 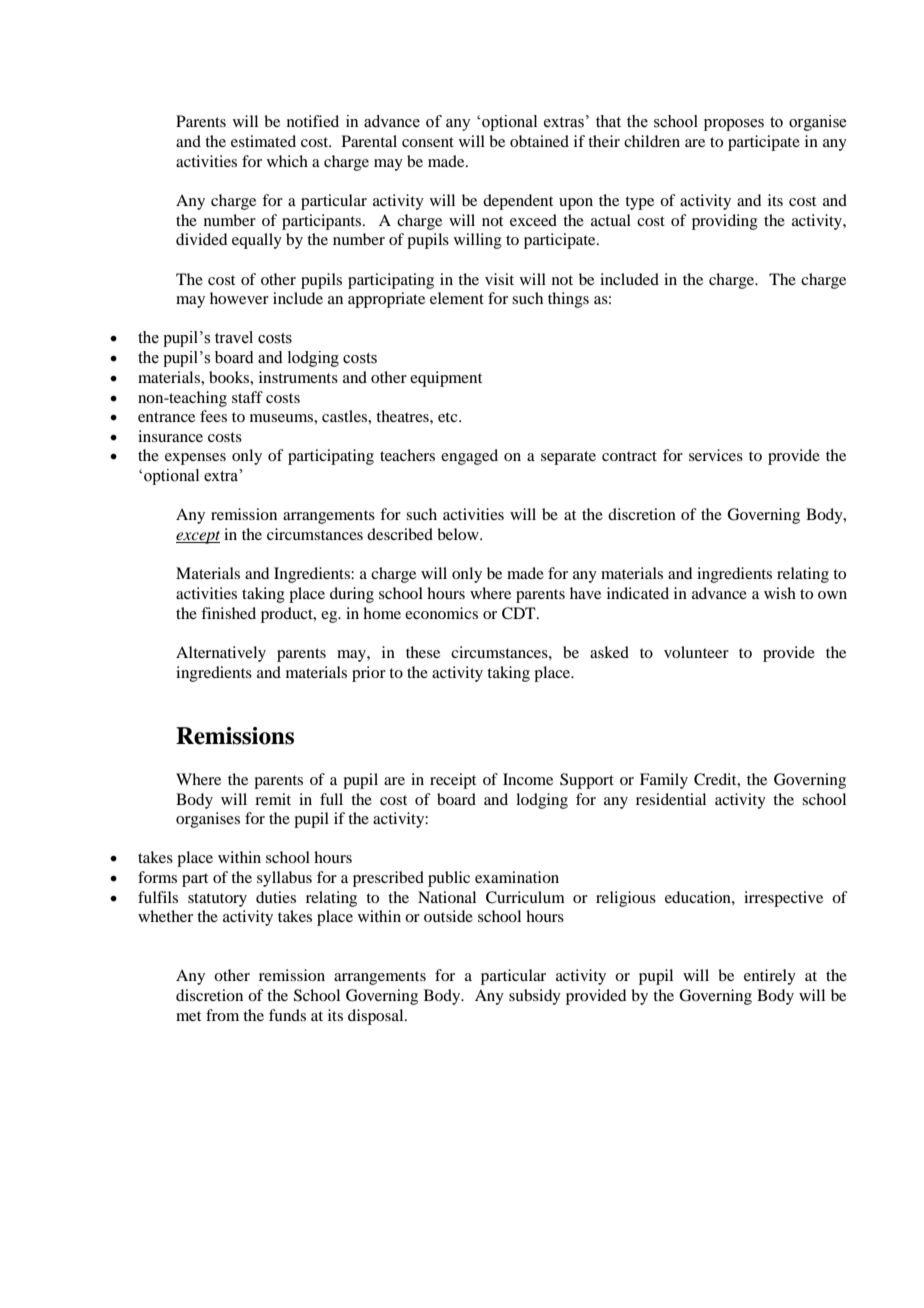 What do you see at coordinates (671, 799) in the image?
I see `residential` at bounding box center [671, 799].
